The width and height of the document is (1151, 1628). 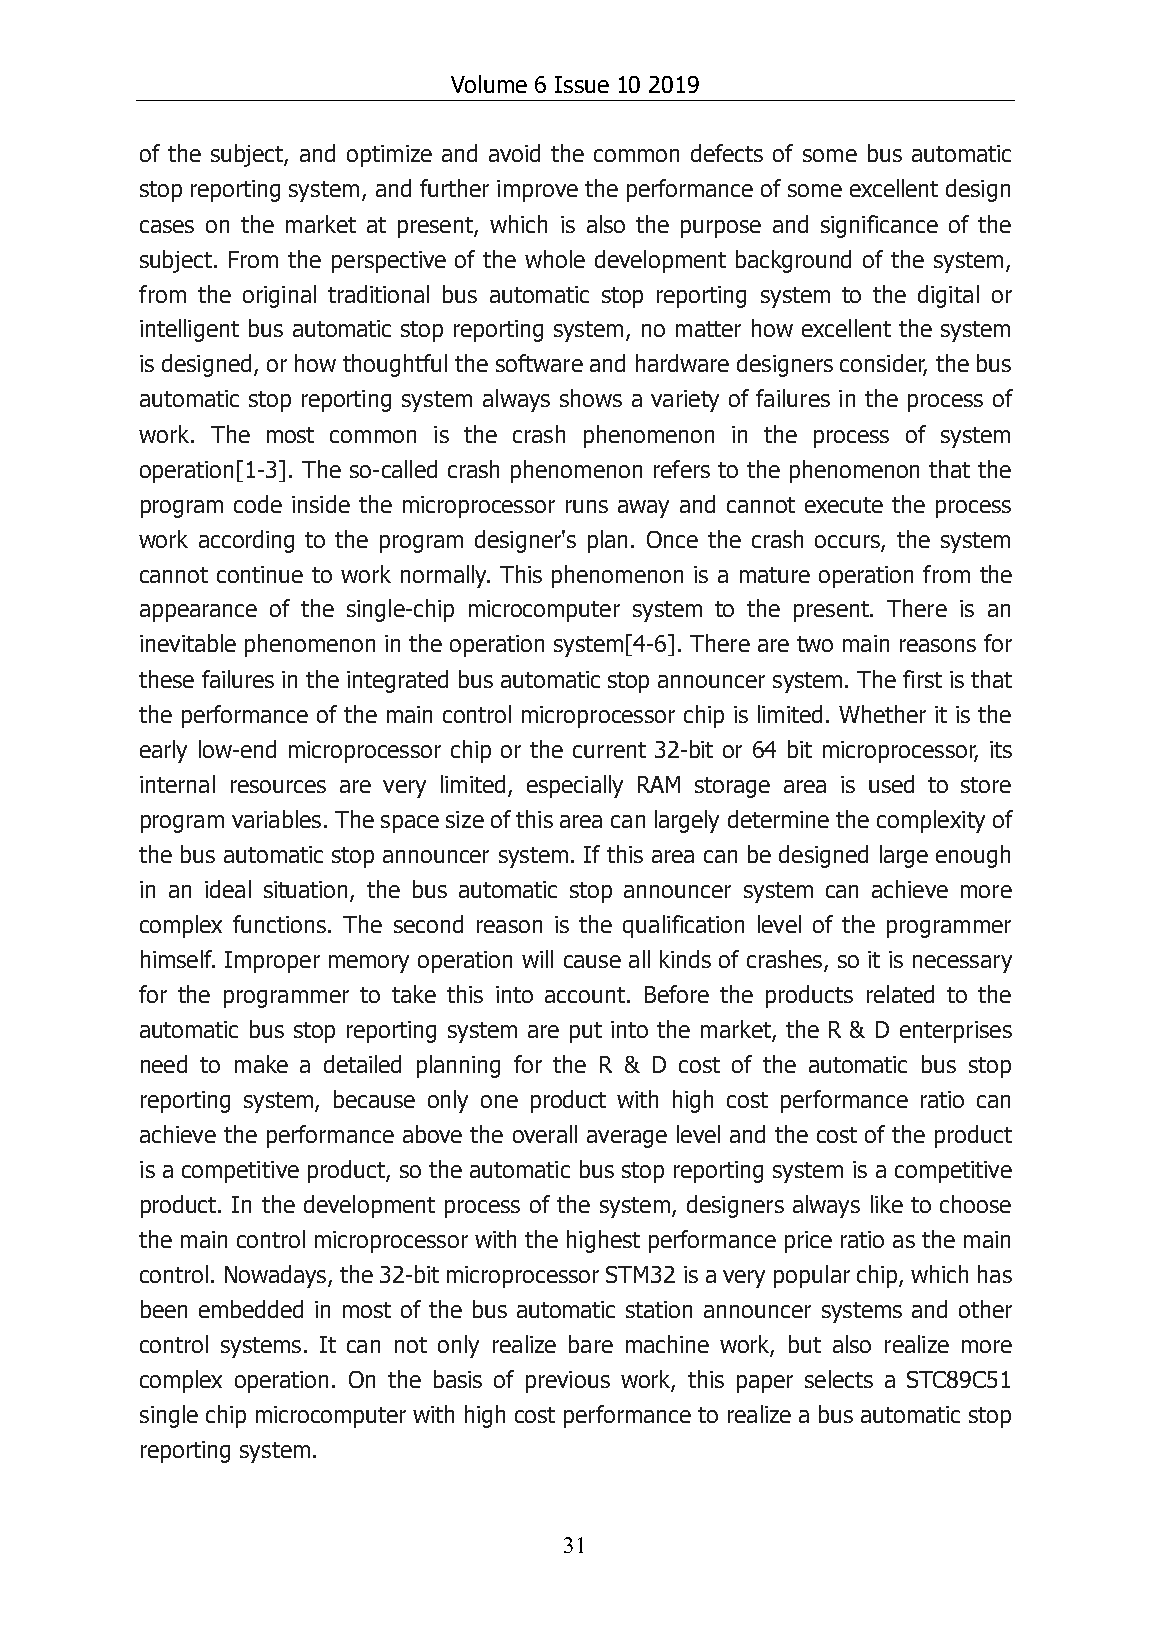 I want to click on runs, so click(x=587, y=506).
